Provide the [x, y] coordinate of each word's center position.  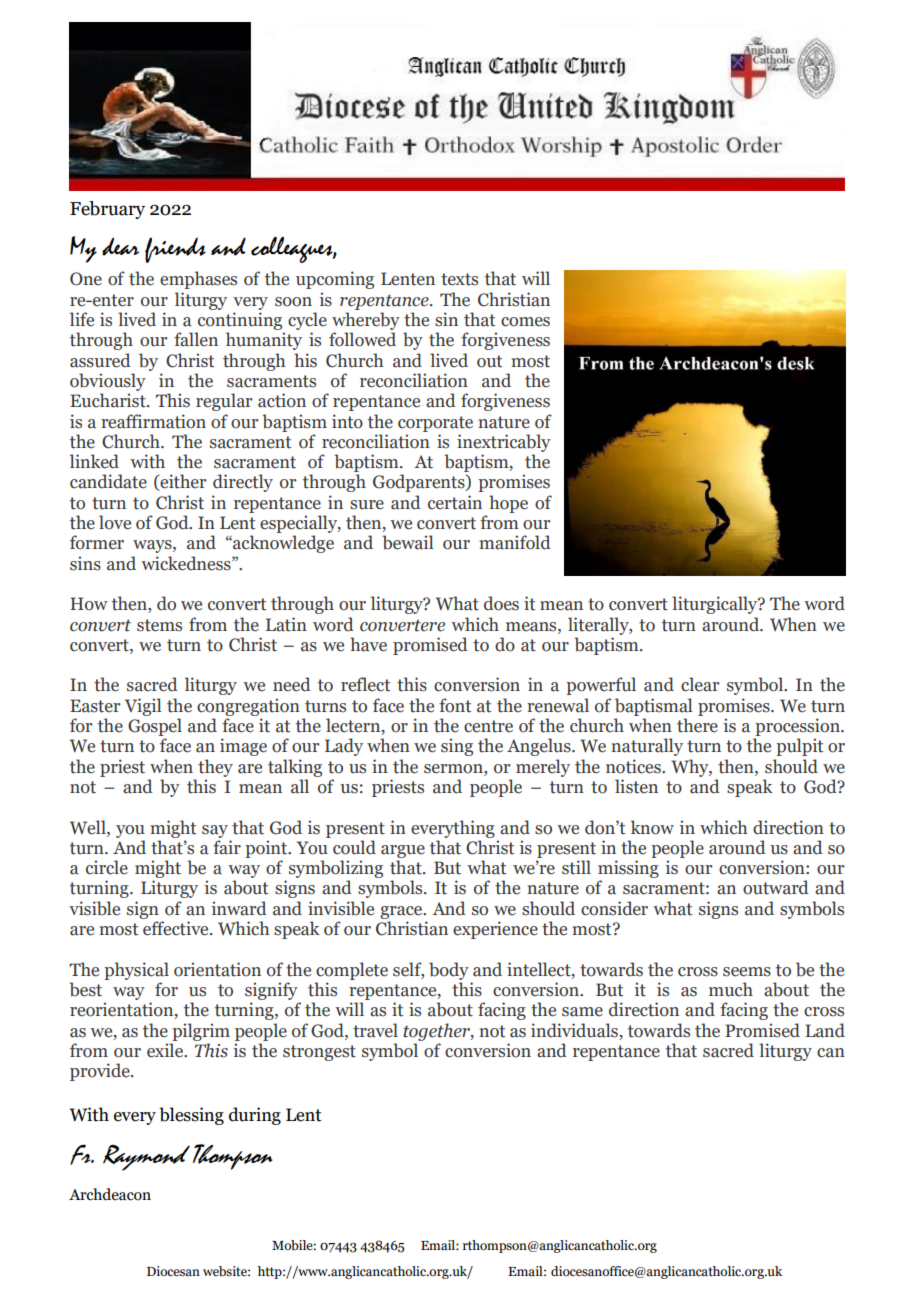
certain [455, 502]
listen [636, 786]
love [115, 522]
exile [166, 1050]
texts [459, 279]
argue [403, 851]
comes [525, 322]
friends [175, 250]
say [215, 831]
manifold [515, 542]
